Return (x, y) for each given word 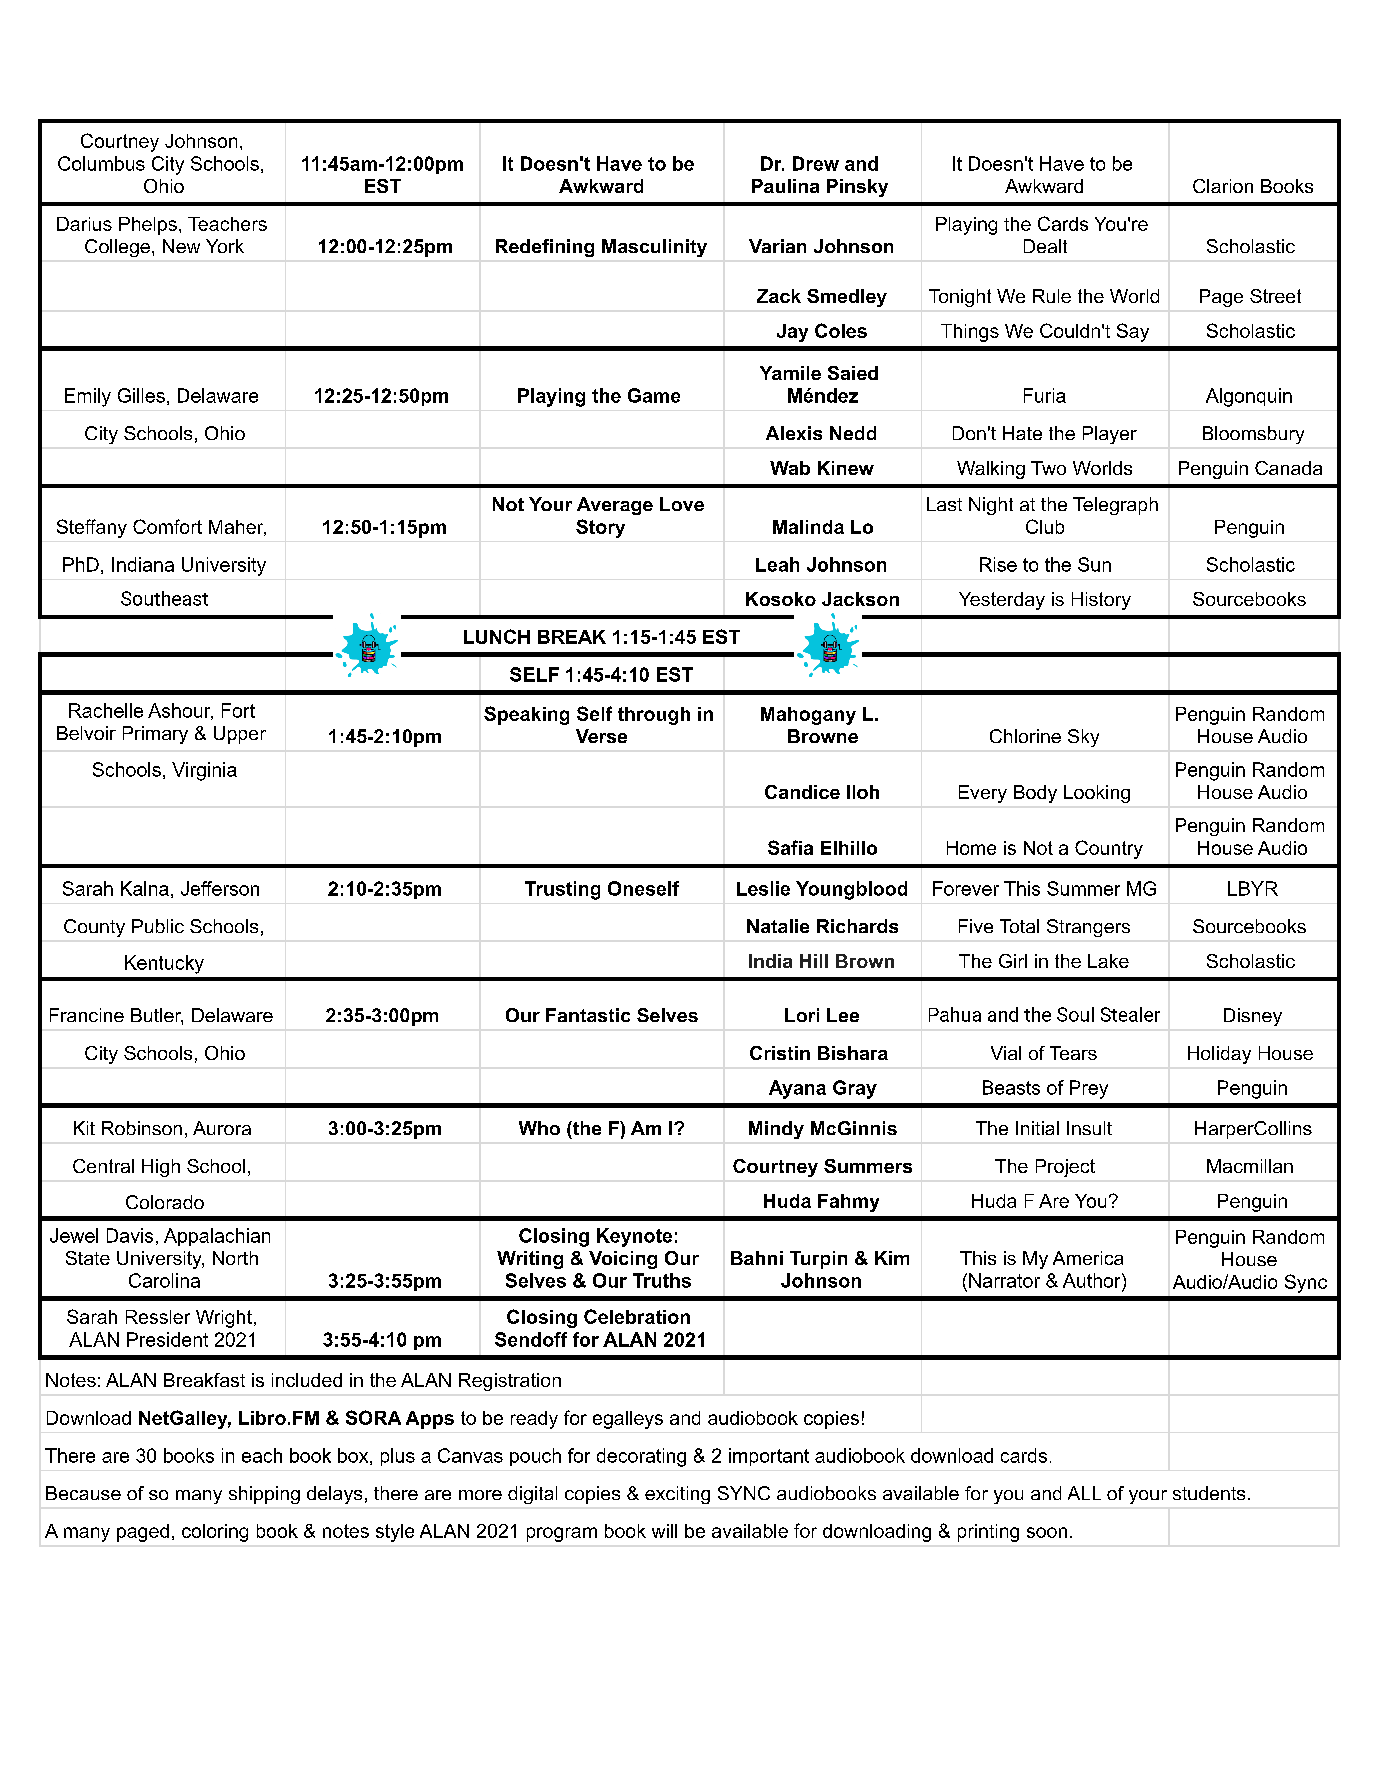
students (1209, 1493)
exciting (677, 1495)
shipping (264, 1495)
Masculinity (654, 248)
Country (1109, 849)
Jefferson (220, 888)
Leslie (763, 888)
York (225, 246)
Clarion (1223, 186)
